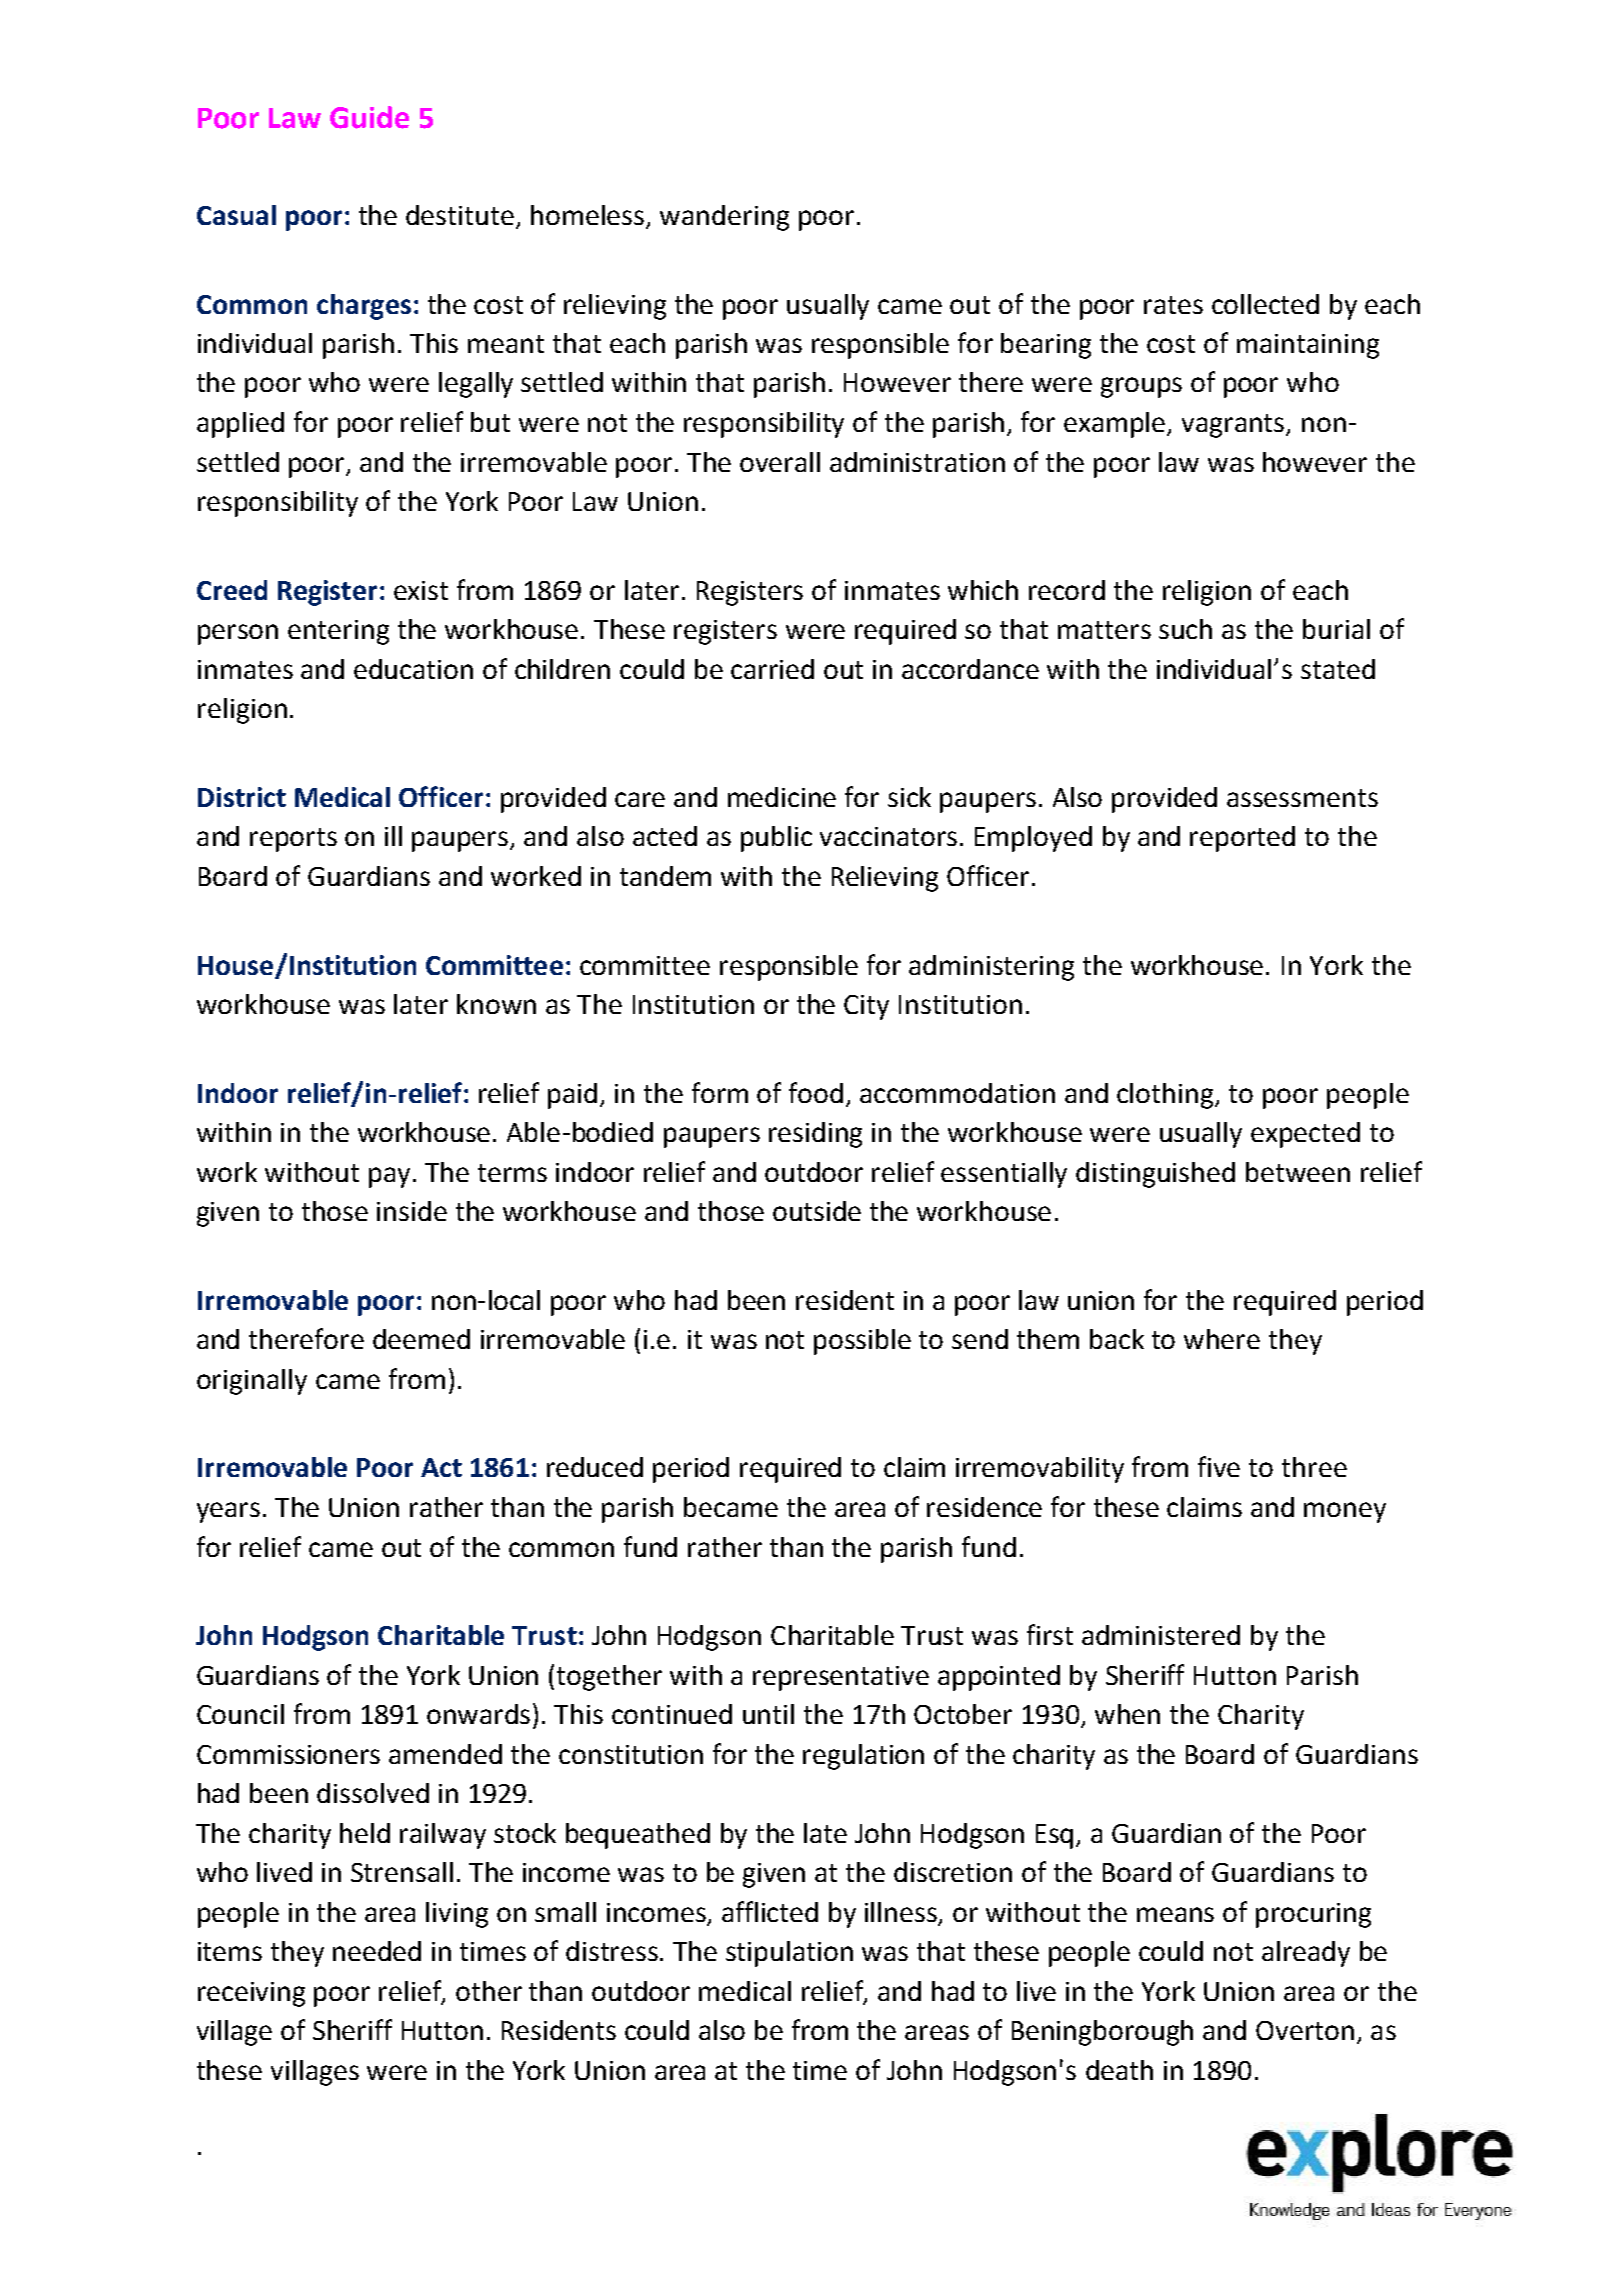 The image size is (1623, 2296). Describe the element at coordinates (772, 669) in the screenshot. I see `carried` at that location.
